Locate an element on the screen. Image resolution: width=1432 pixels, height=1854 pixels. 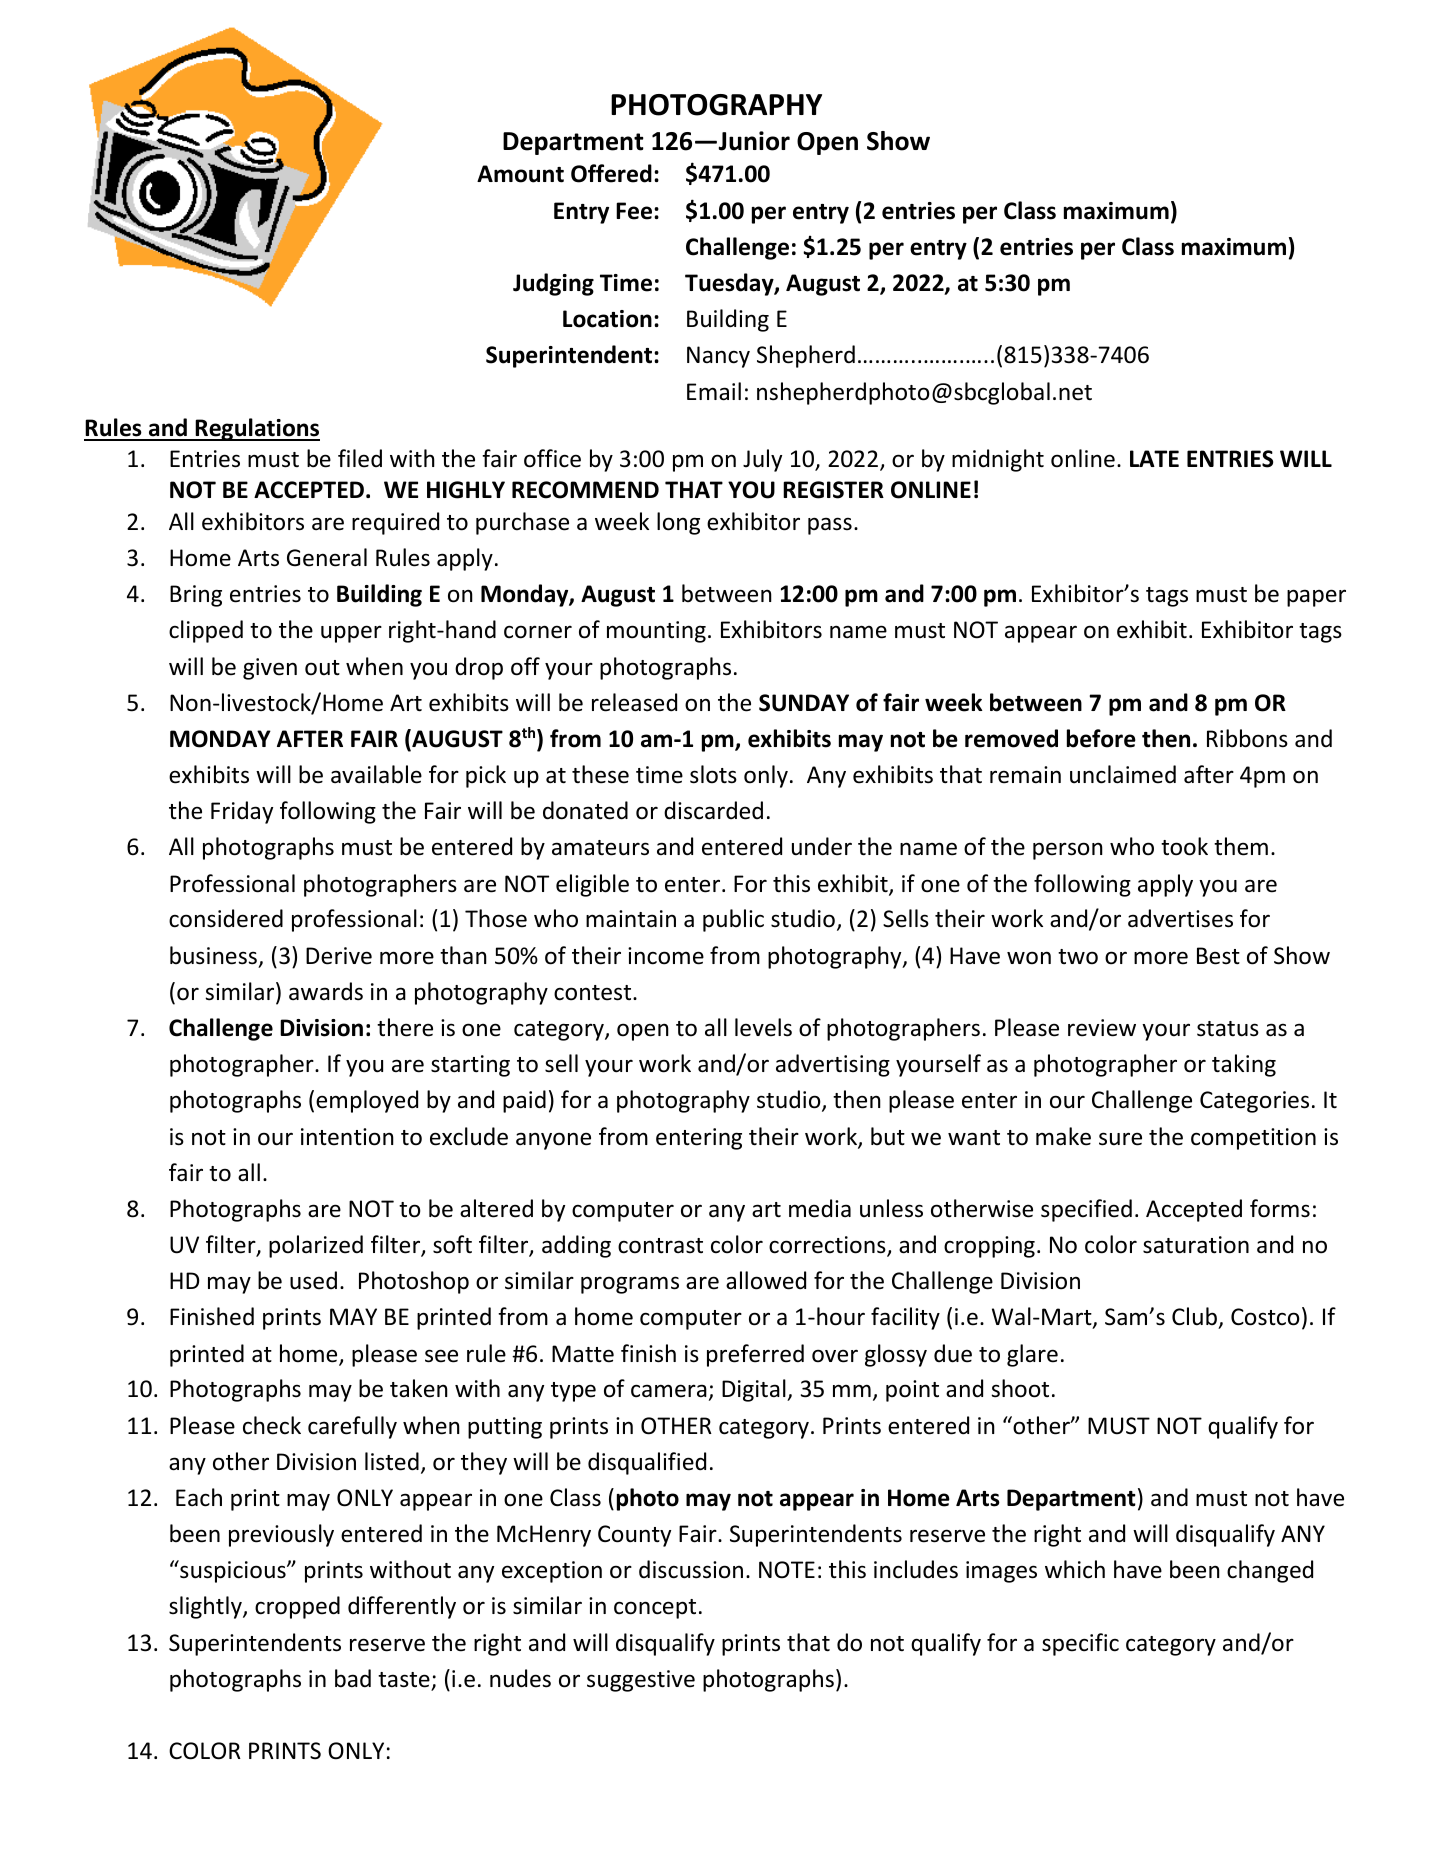
public is located at coordinates (733, 920).
